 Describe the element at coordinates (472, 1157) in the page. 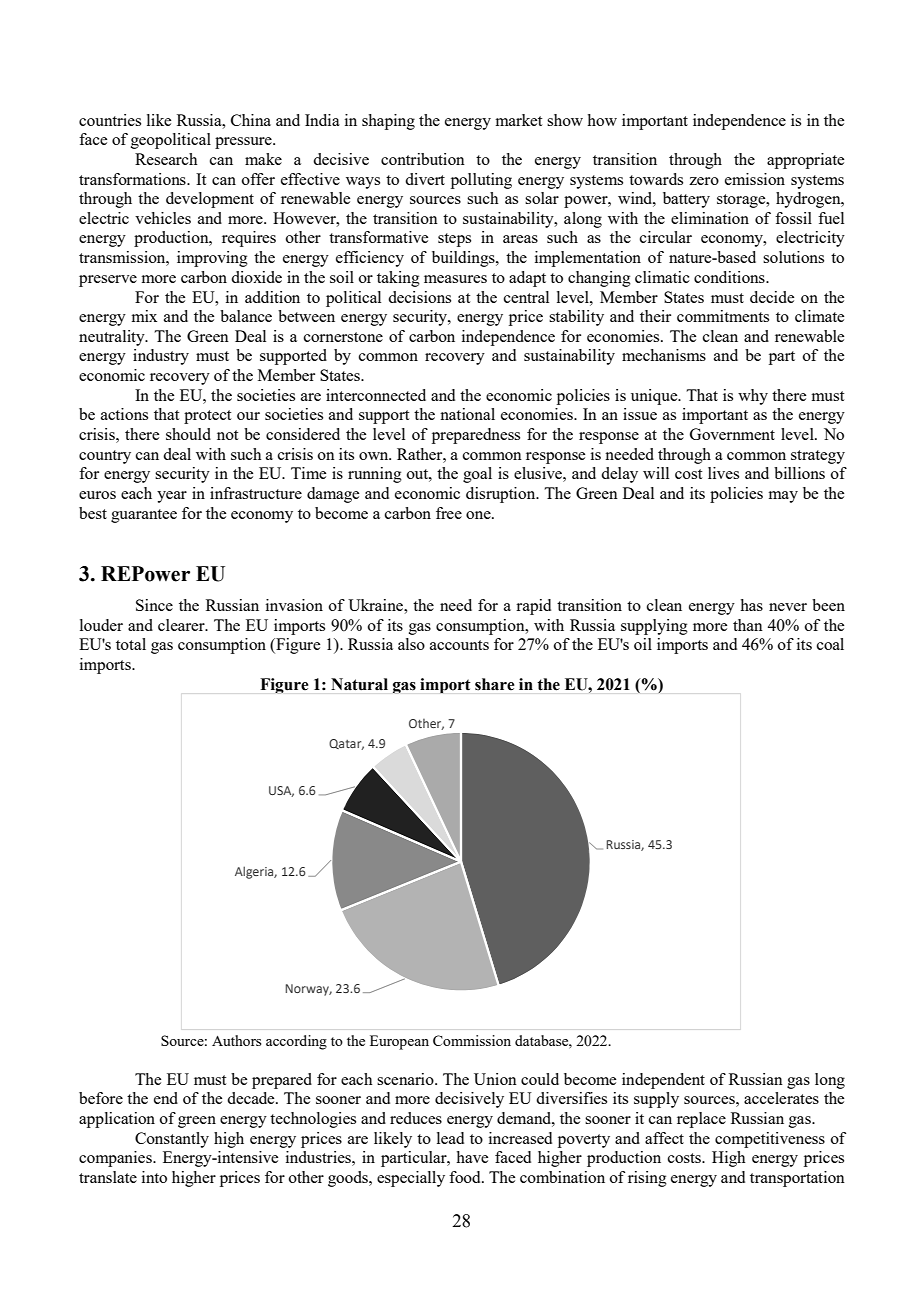

I see `have` at that location.
